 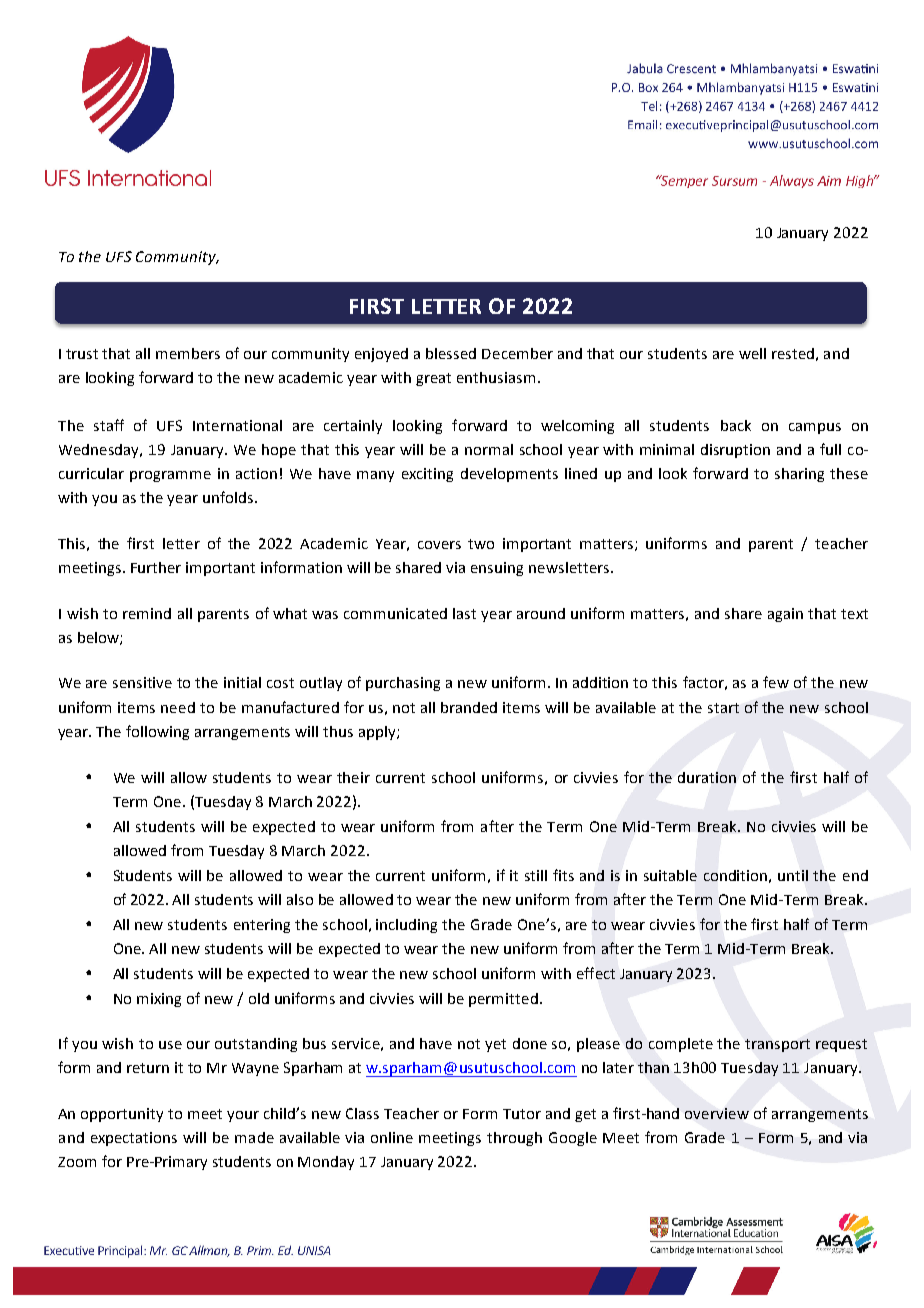 I want to click on Further, so click(x=156, y=567).
